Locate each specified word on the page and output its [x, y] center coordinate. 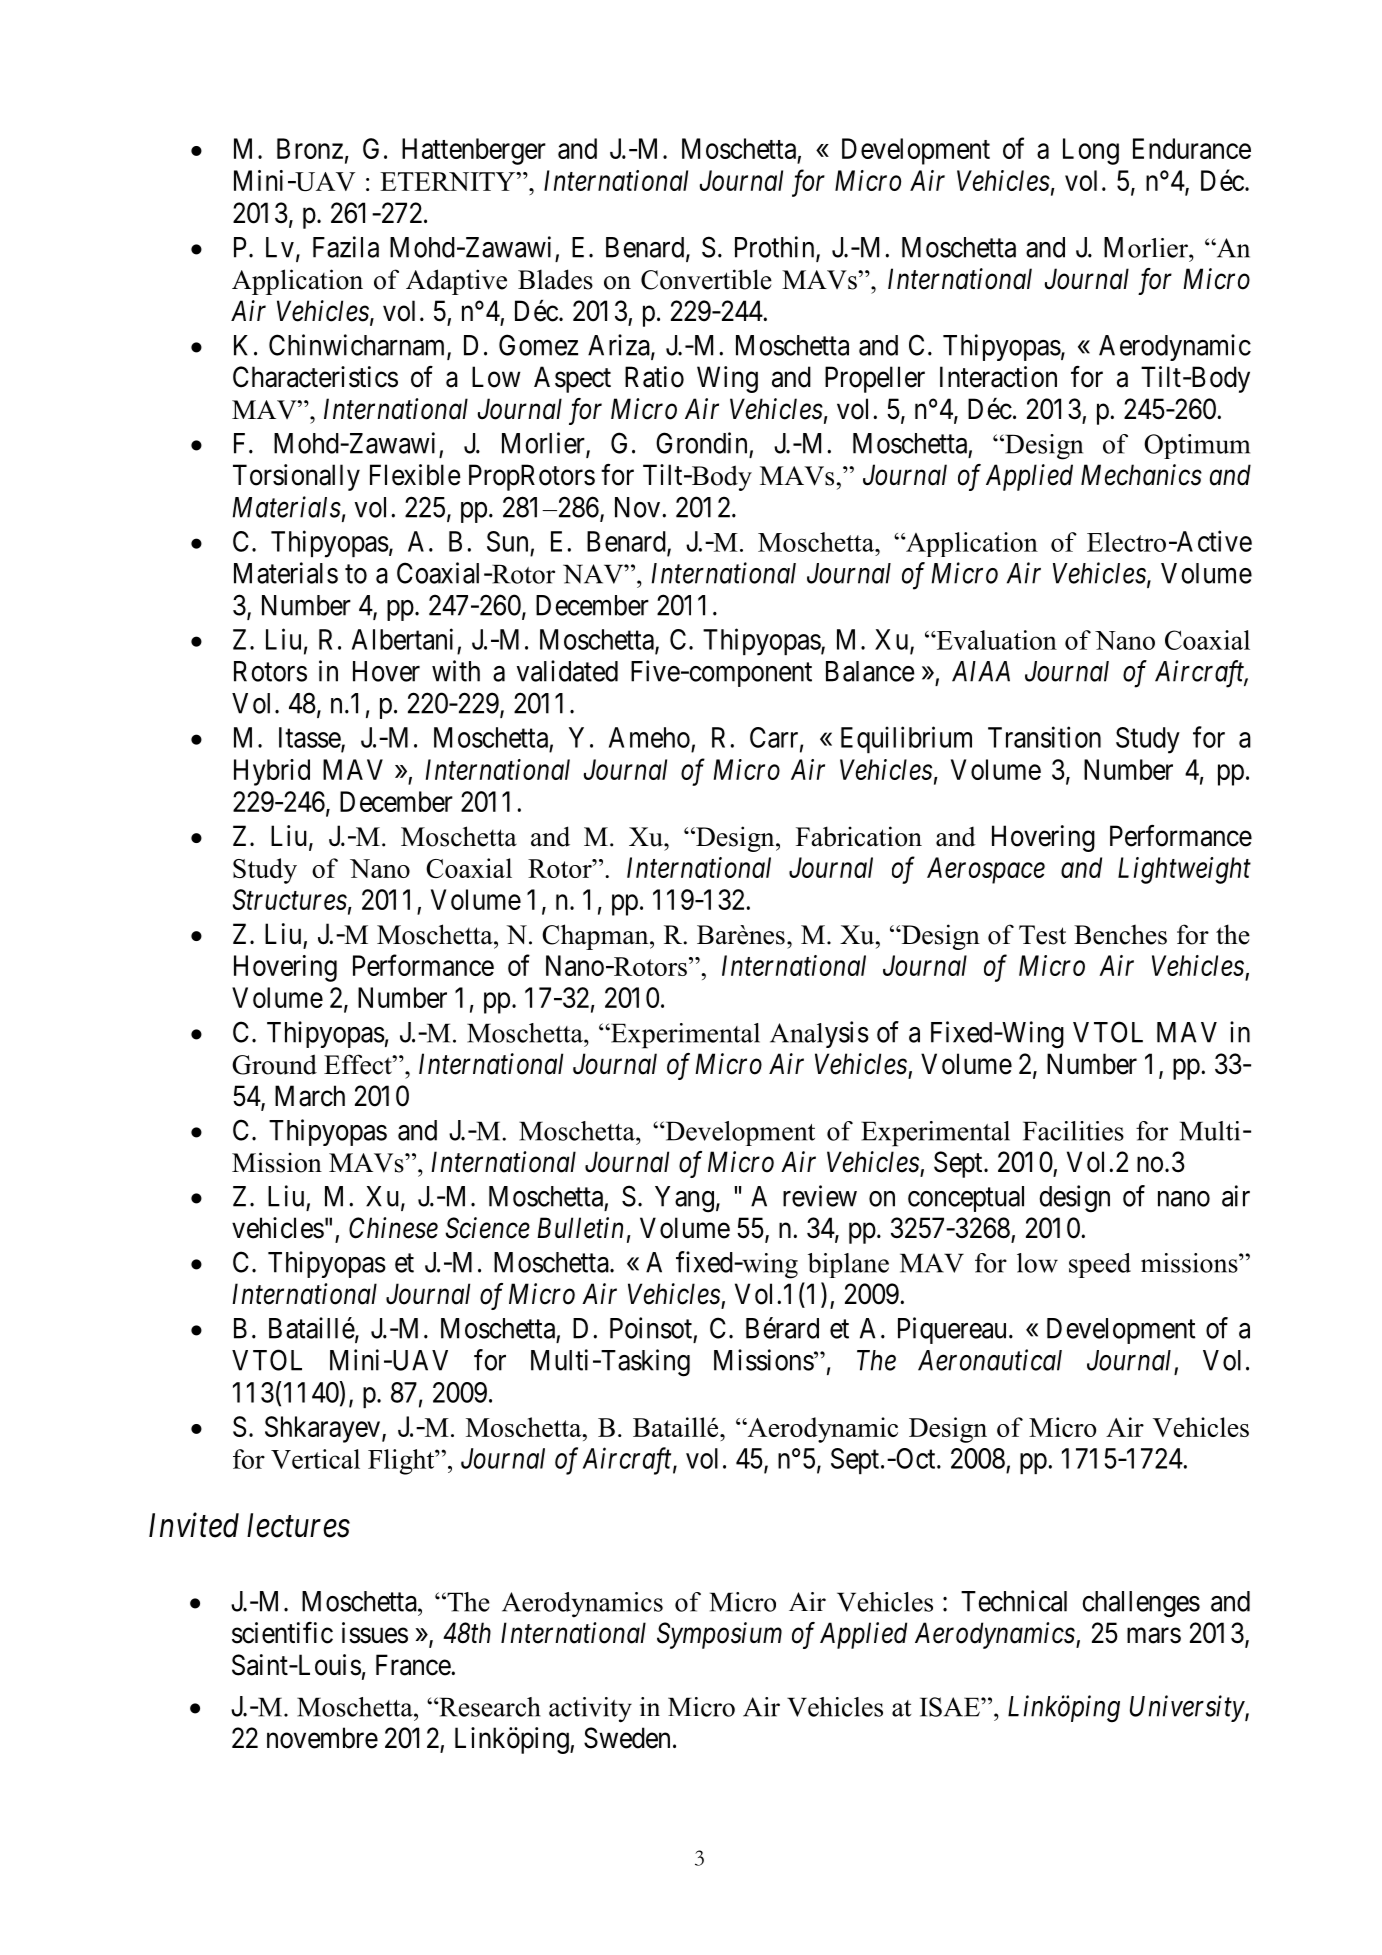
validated [567, 671]
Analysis [819, 1034]
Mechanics [1141, 475]
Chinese [393, 1228]
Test [1042, 935]
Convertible [706, 279]
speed [1100, 1265]
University [1188, 1708]
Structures [290, 899]
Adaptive [456, 282]
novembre [322, 1738]
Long [1091, 151]
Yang [684, 1199]
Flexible [415, 475]
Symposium [719, 1635]
